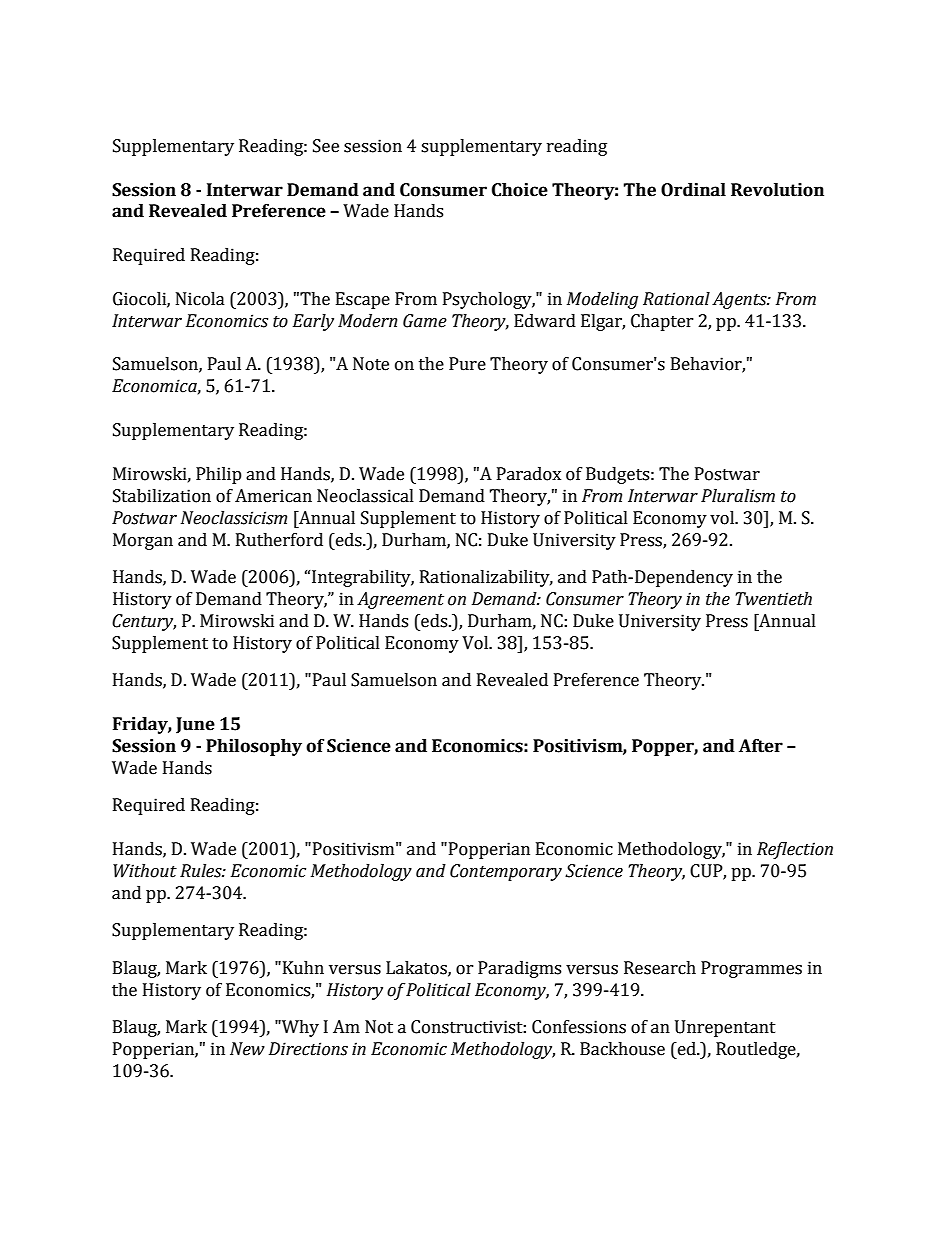  I want to click on New, so click(247, 1049).
